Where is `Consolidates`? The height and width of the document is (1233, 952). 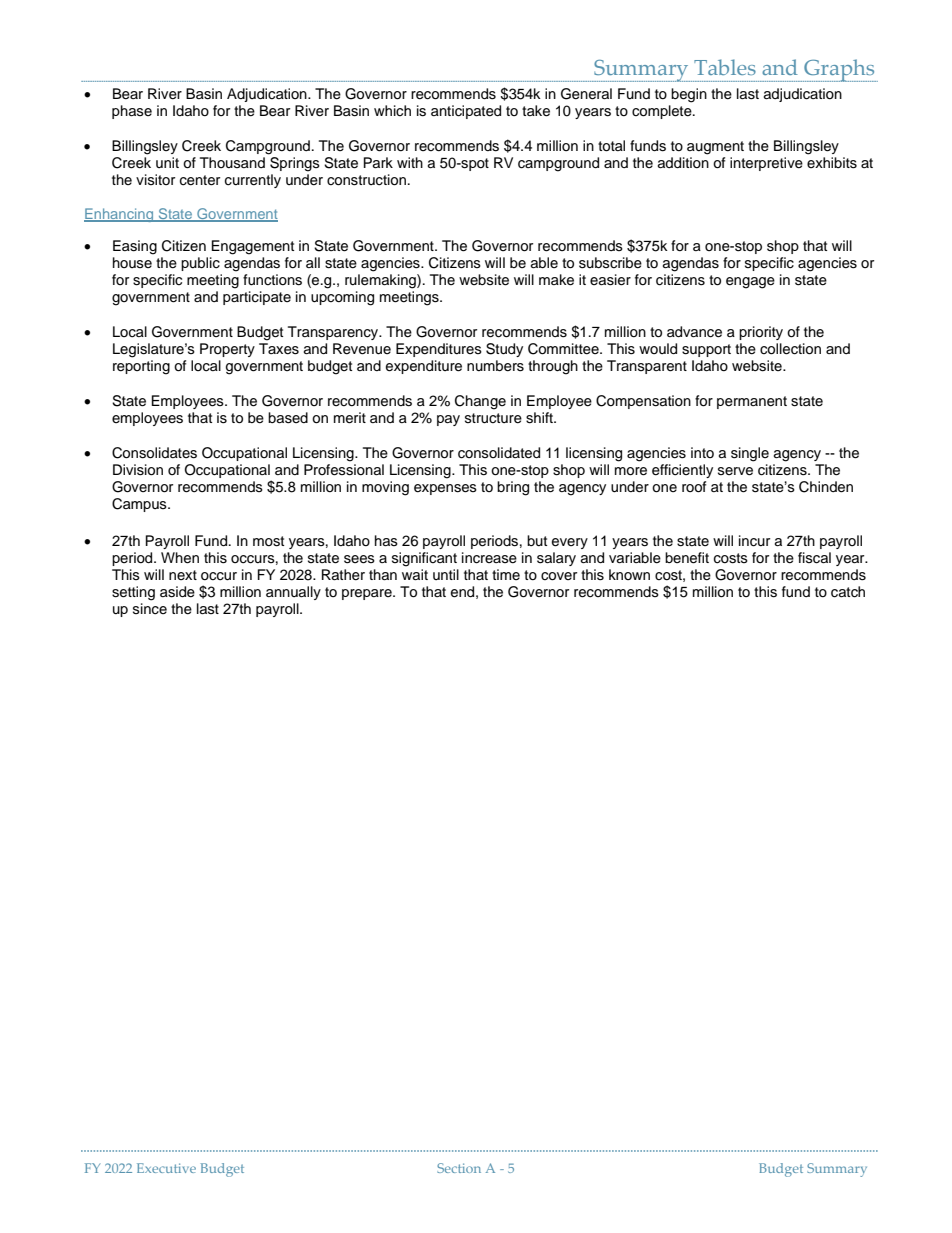
Consolidates is located at coordinates (154, 453).
